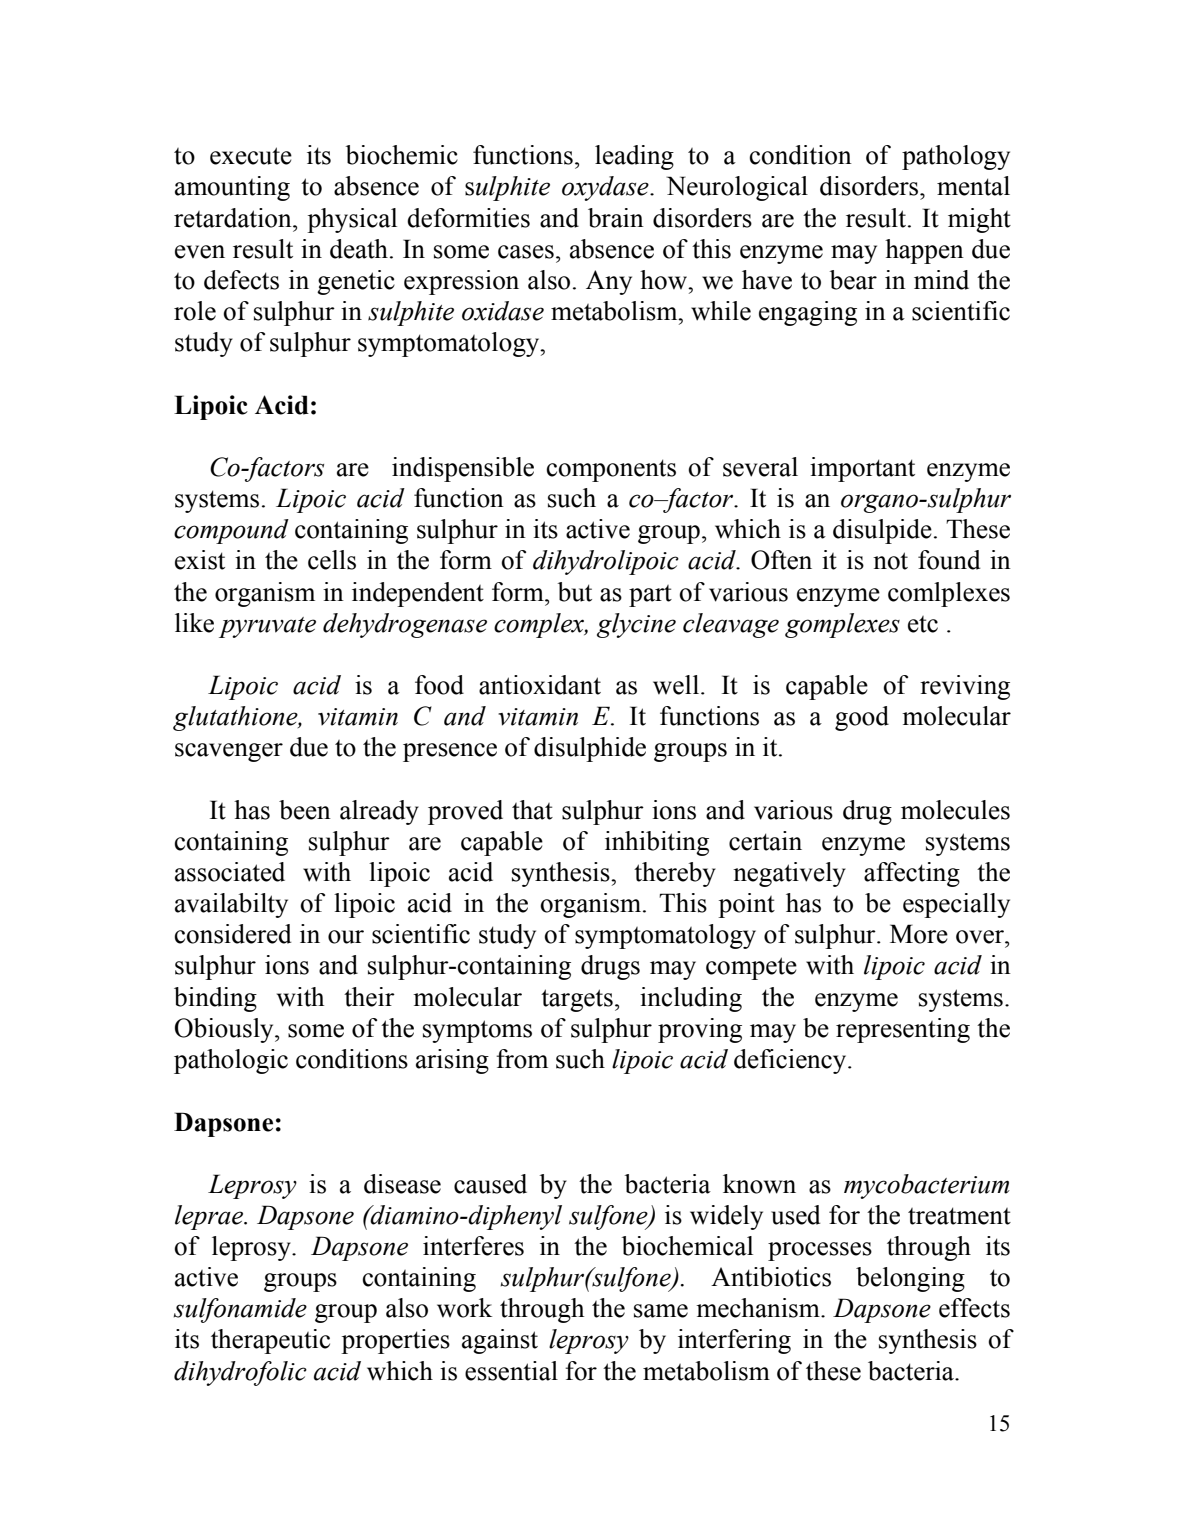 This screenshot has width=1185, height=1533. Describe the element at coordinates (919, 934) in the screenshot. I see `More` at that location.
